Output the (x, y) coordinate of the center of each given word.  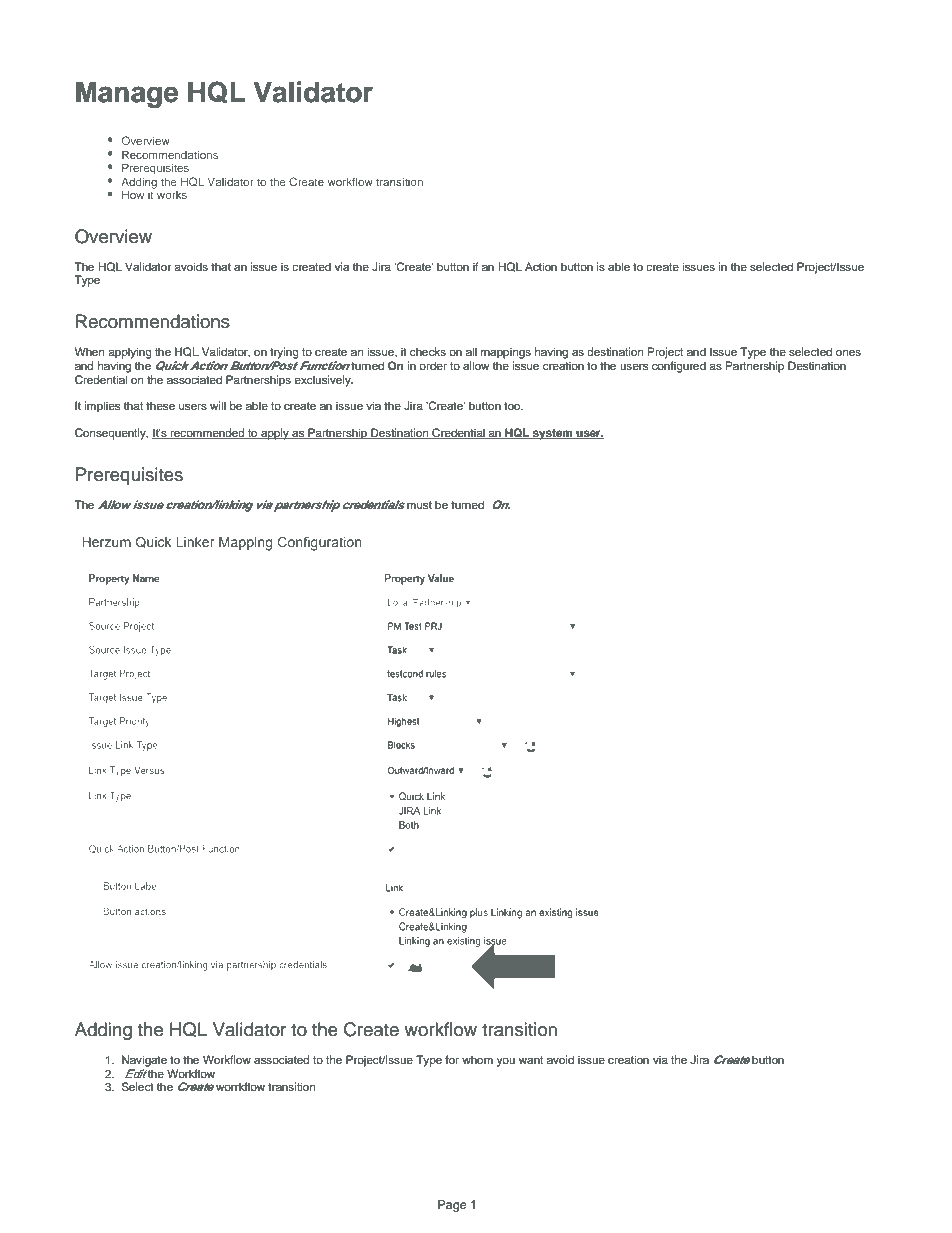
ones (848, 352)
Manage (127, 95)
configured (679, 367)
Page (452, 1206)
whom (477, 1059)
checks (428, 351)
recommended (208, 433)
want (531, 1060)
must (419, 505)
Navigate (144, 1061)
